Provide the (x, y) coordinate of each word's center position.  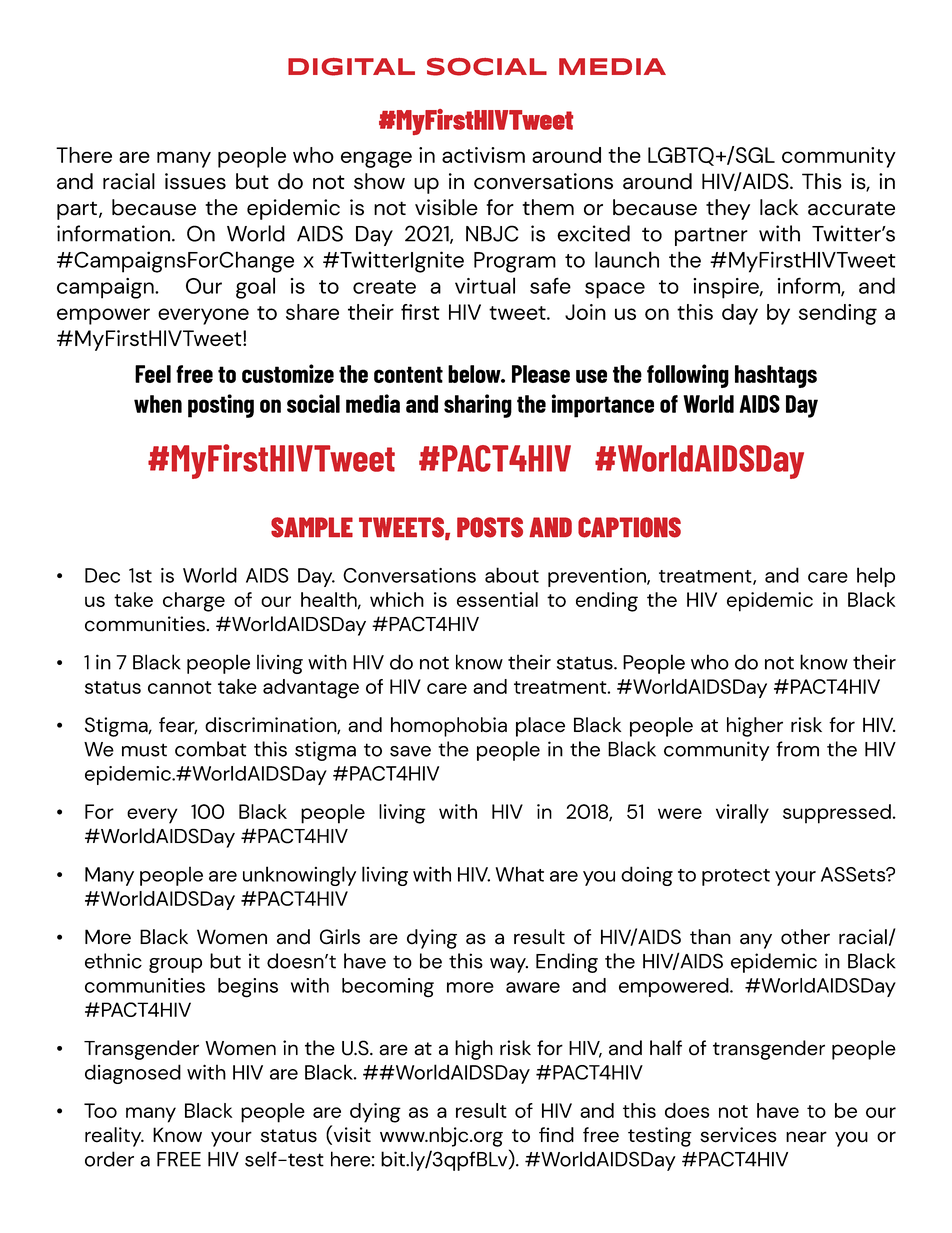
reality (114, 1137)
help (876, 577)
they (728, 209)
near (806, 1137)
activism (483, 155)
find (556, 1135)
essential (497, 599)
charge (194, 602)
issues (195, 181)
